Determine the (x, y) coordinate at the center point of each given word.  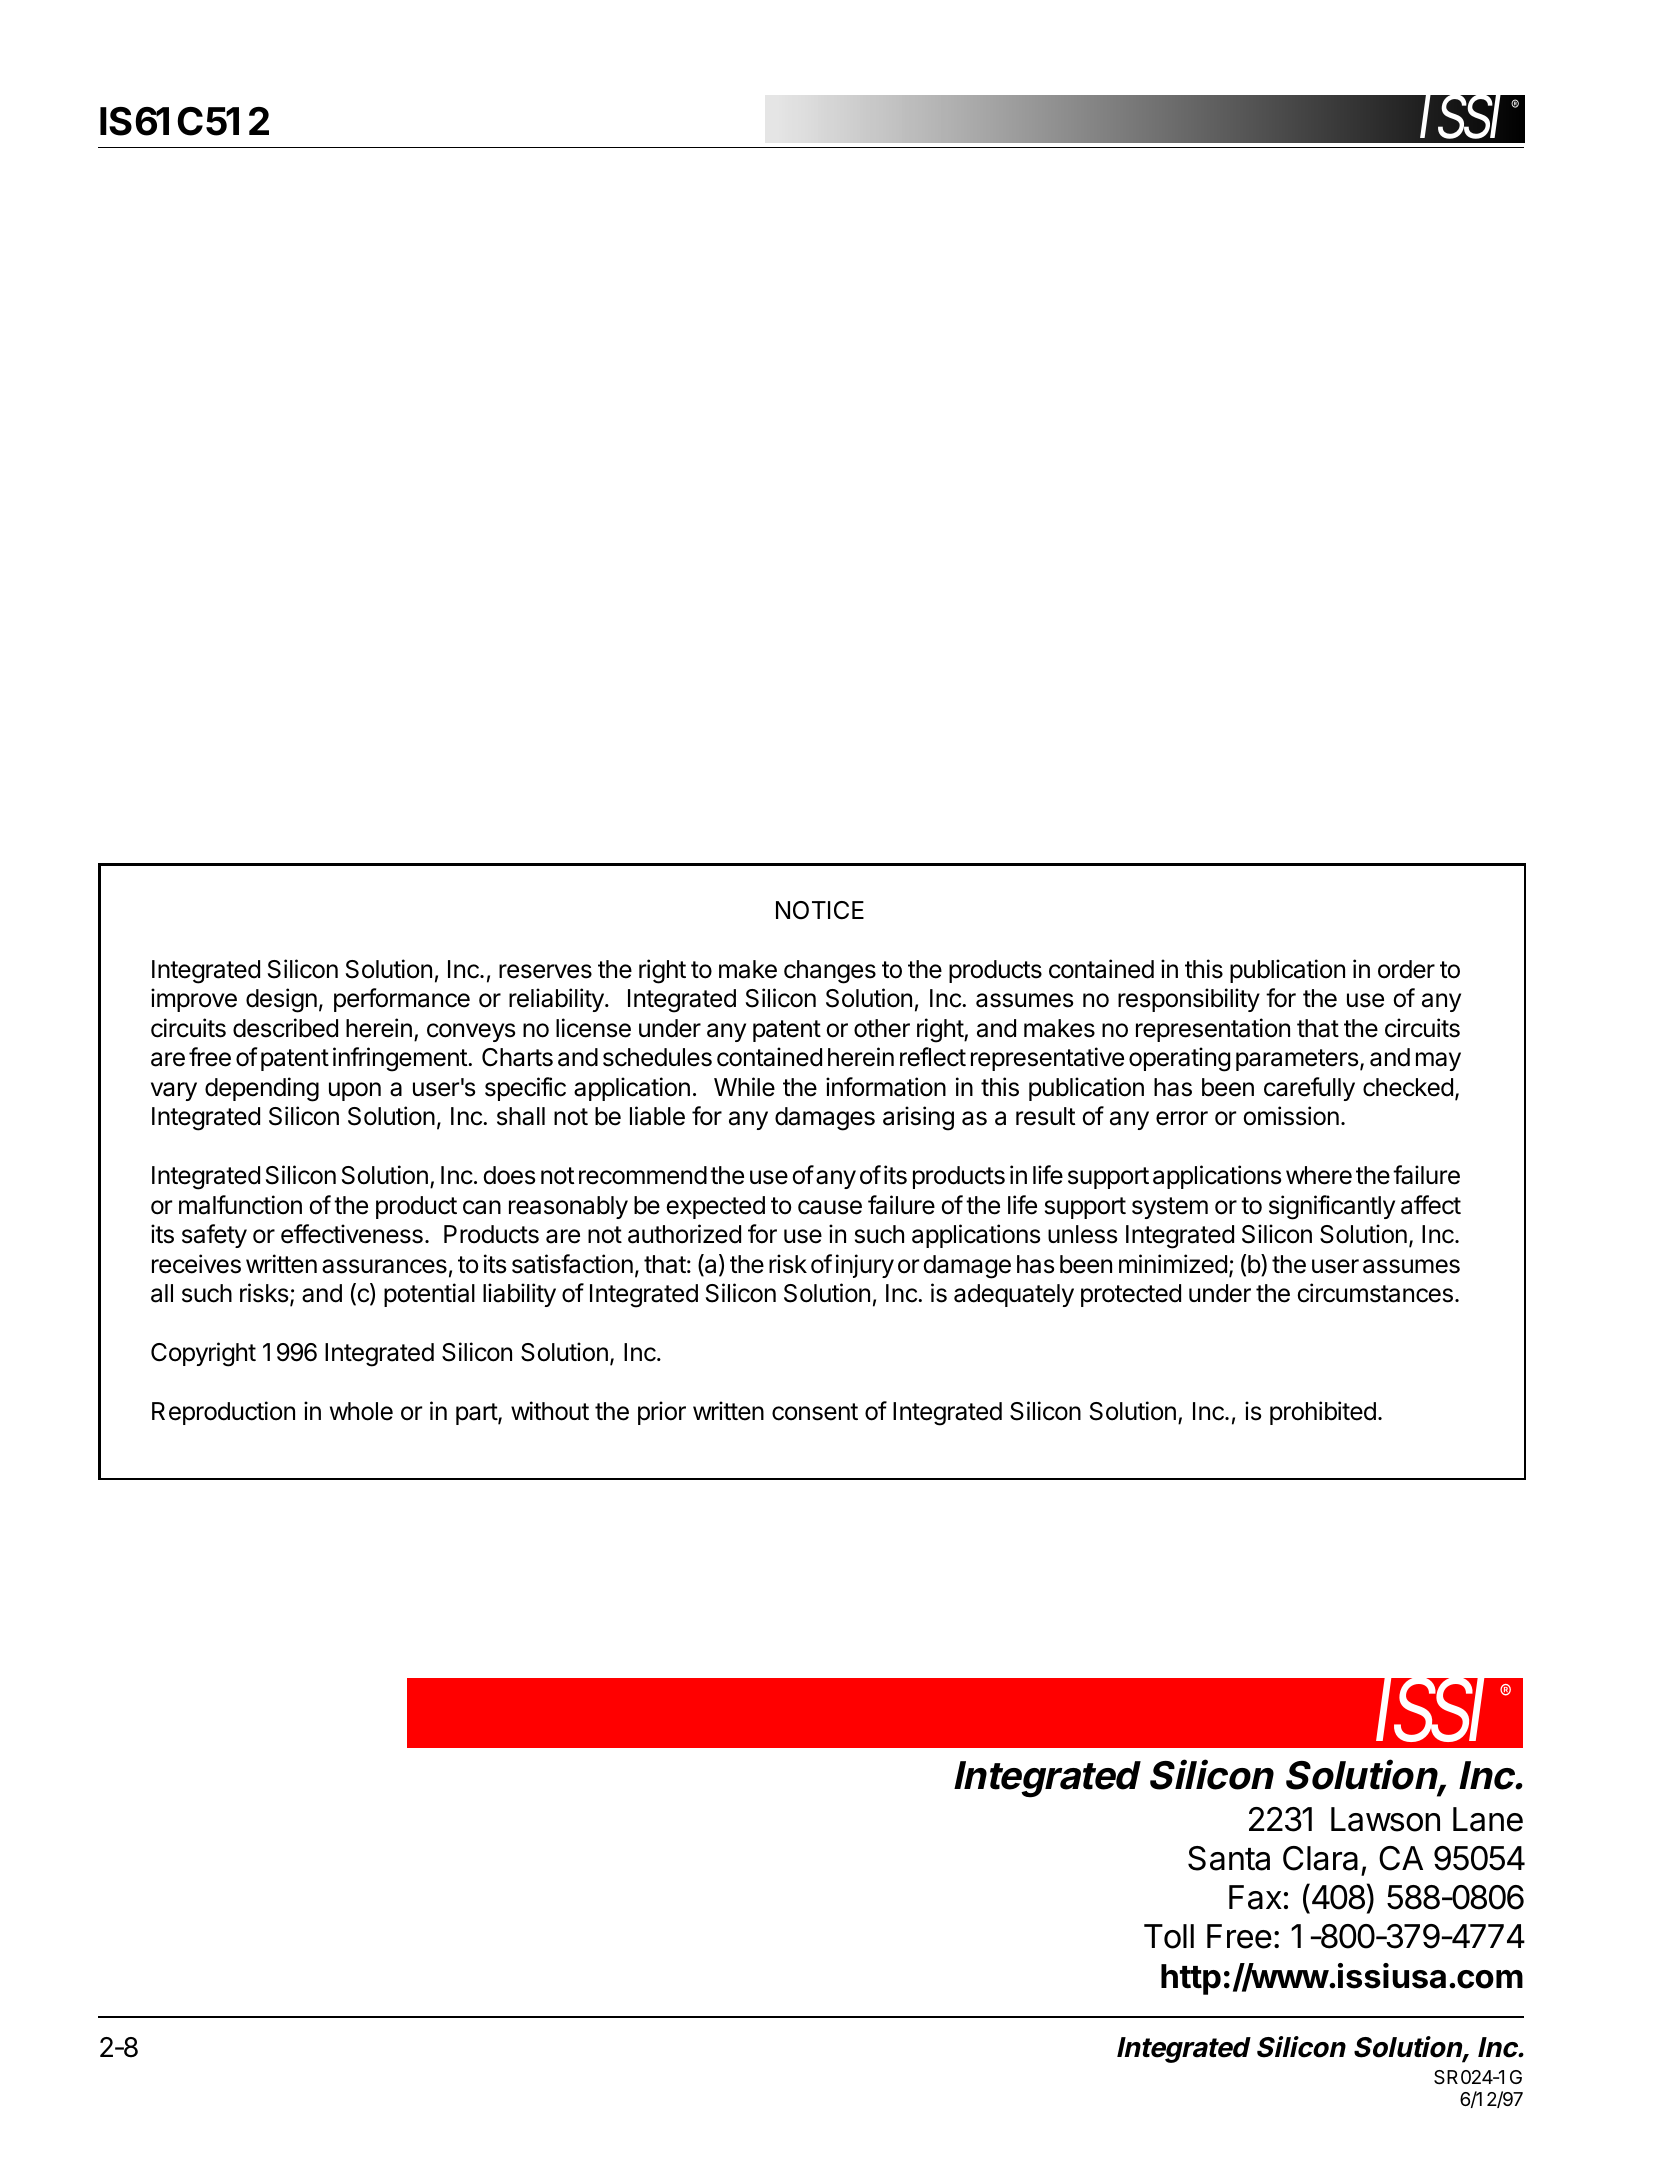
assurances (384, 1266)
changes (830, 972)
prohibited (1323, 1413)
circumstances (1375, 1293)
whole (361, 1411)
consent (815, 1412)
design (281, 1000)
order (1406, 969)
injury (865, 1266)
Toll (1169, 1936)
